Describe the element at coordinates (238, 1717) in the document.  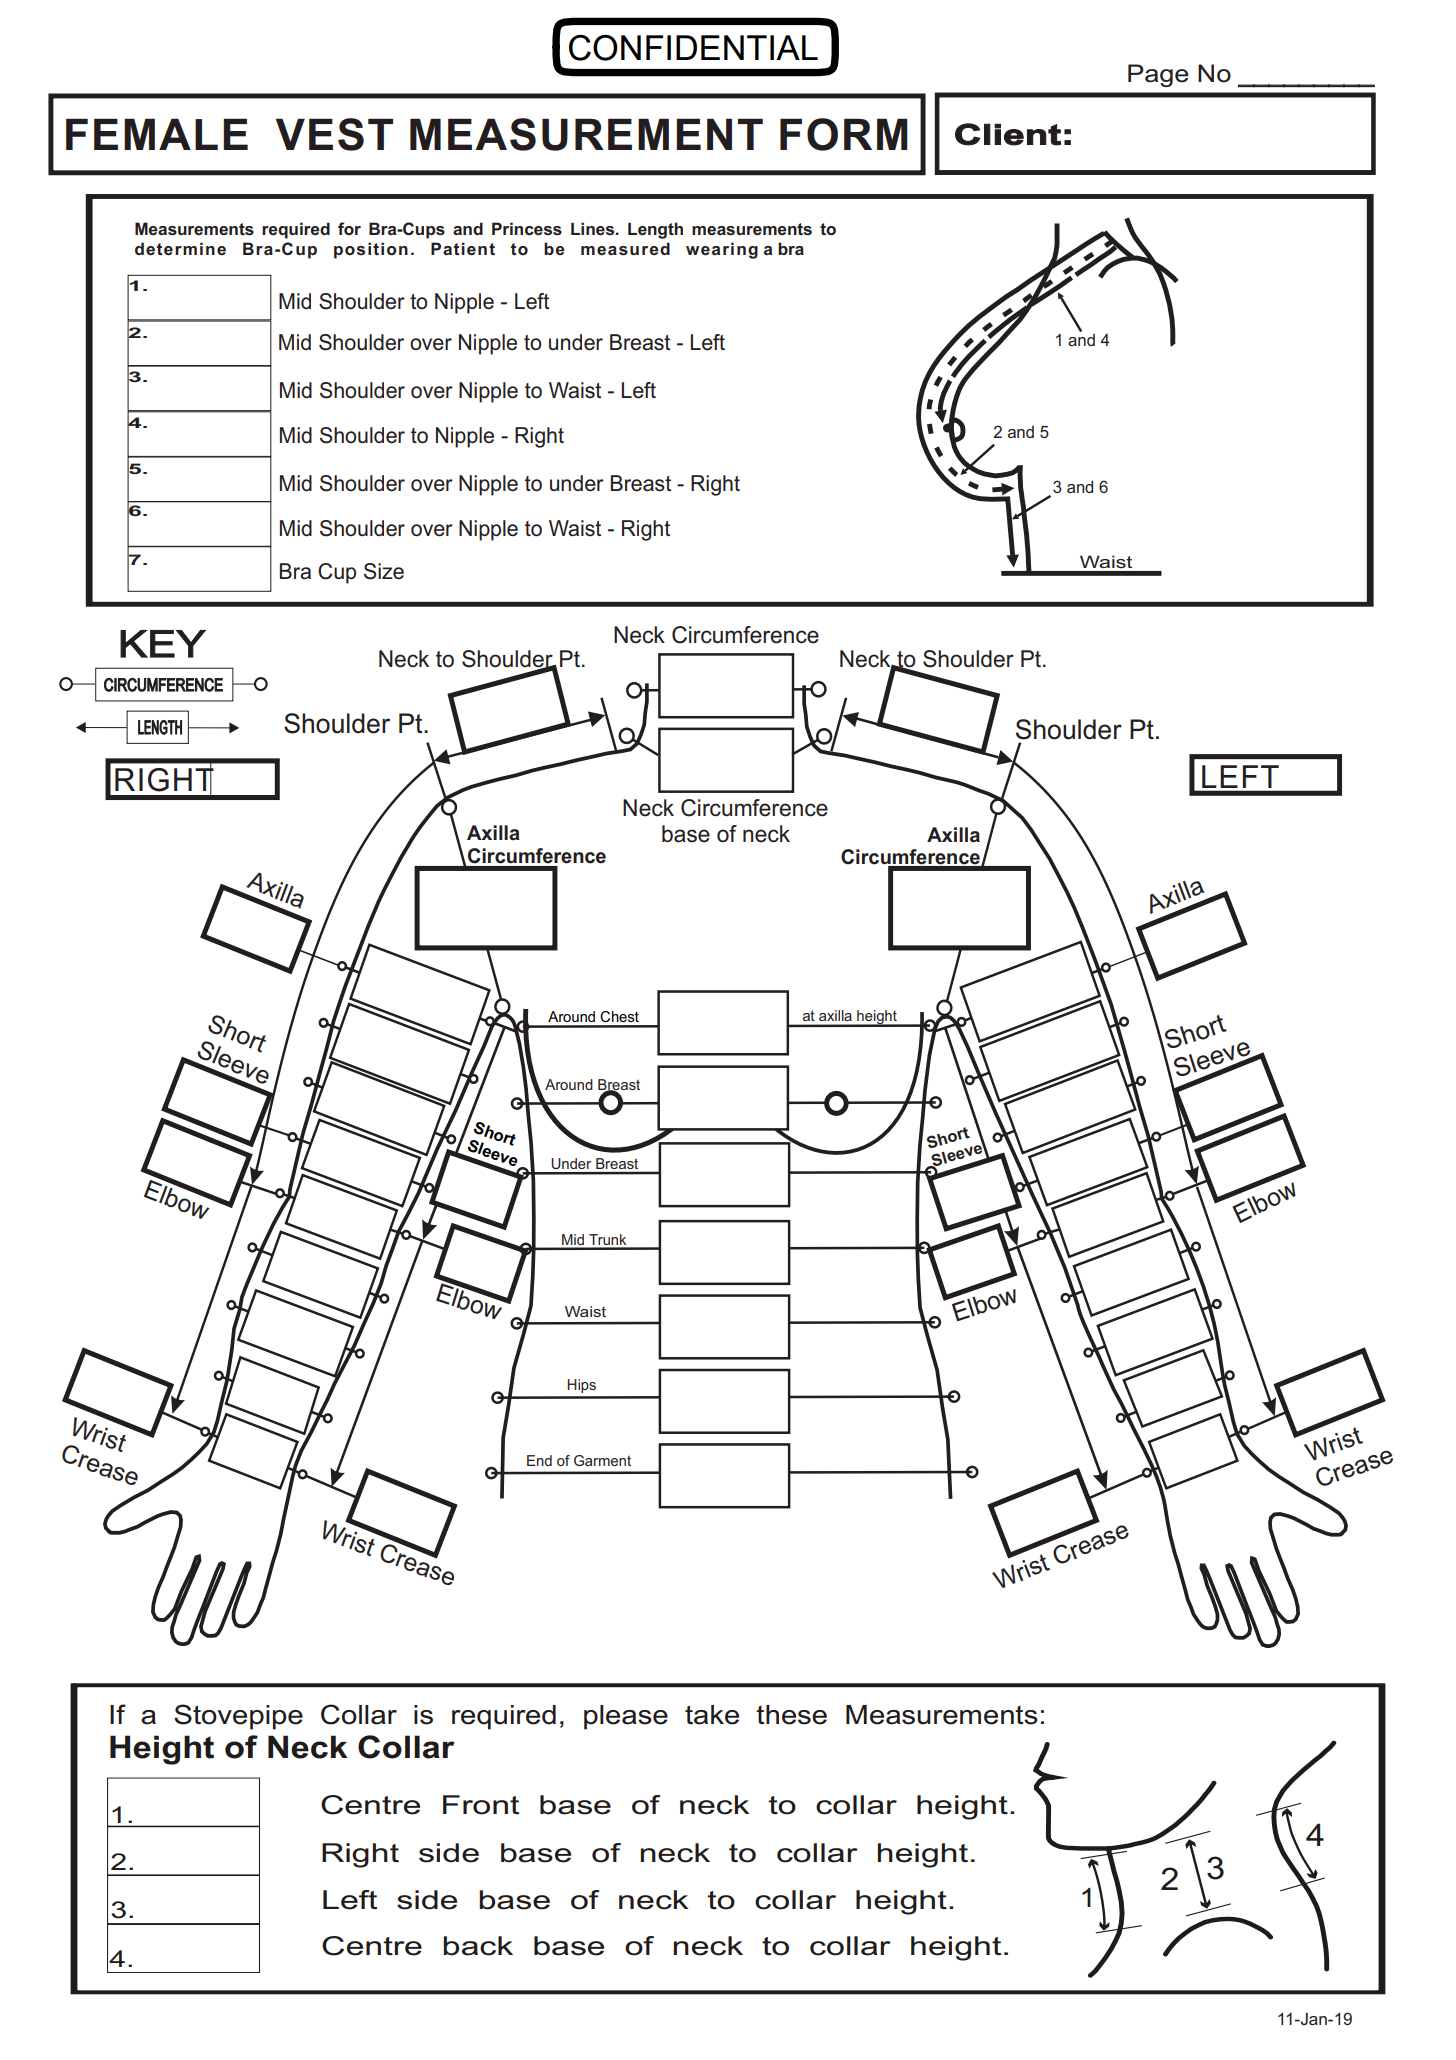
I see `Stovepipe` at that location.
